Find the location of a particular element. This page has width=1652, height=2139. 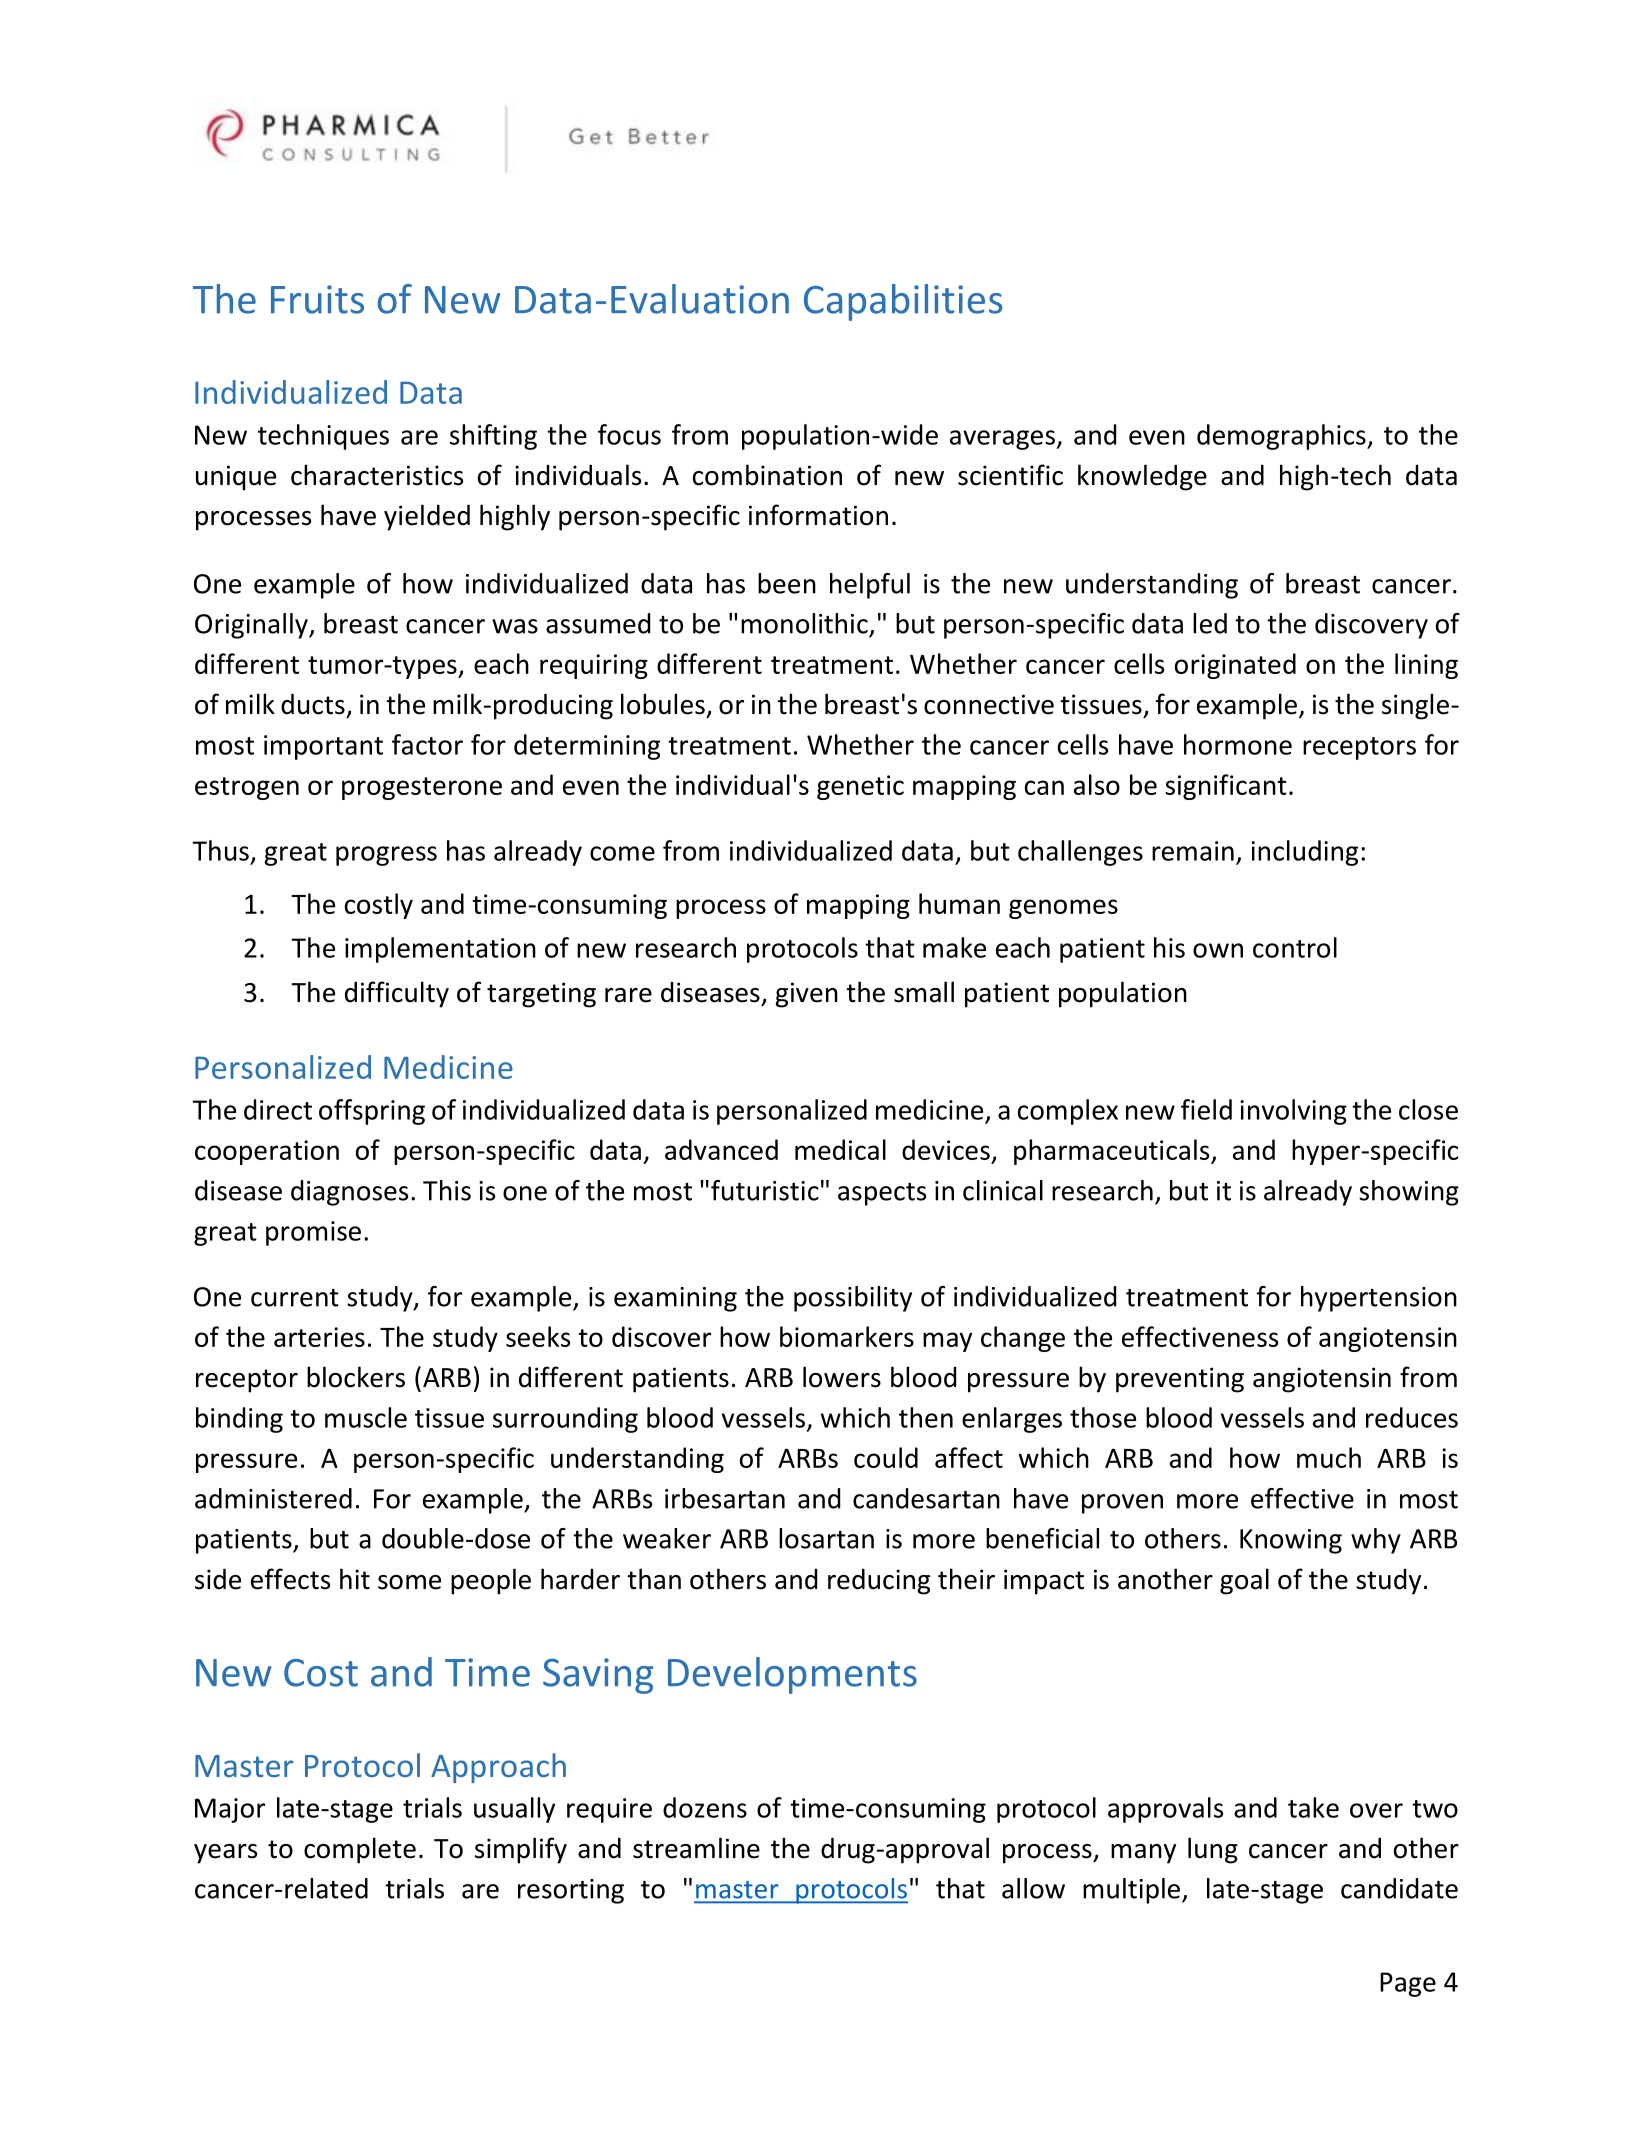

demographics is located at coordinates (1282, 437).
